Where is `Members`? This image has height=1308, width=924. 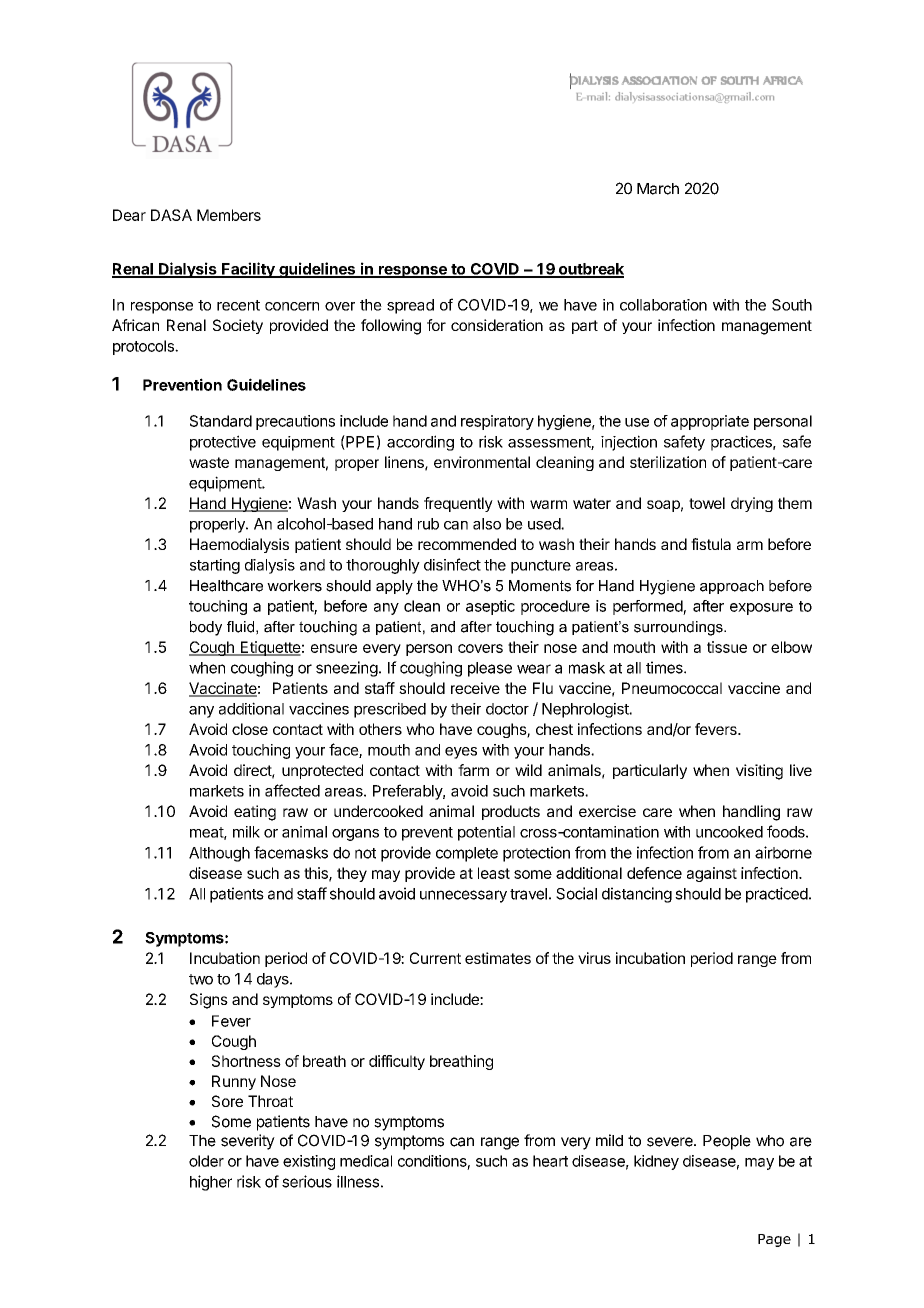 Members is located at coordinates (229, 215).
